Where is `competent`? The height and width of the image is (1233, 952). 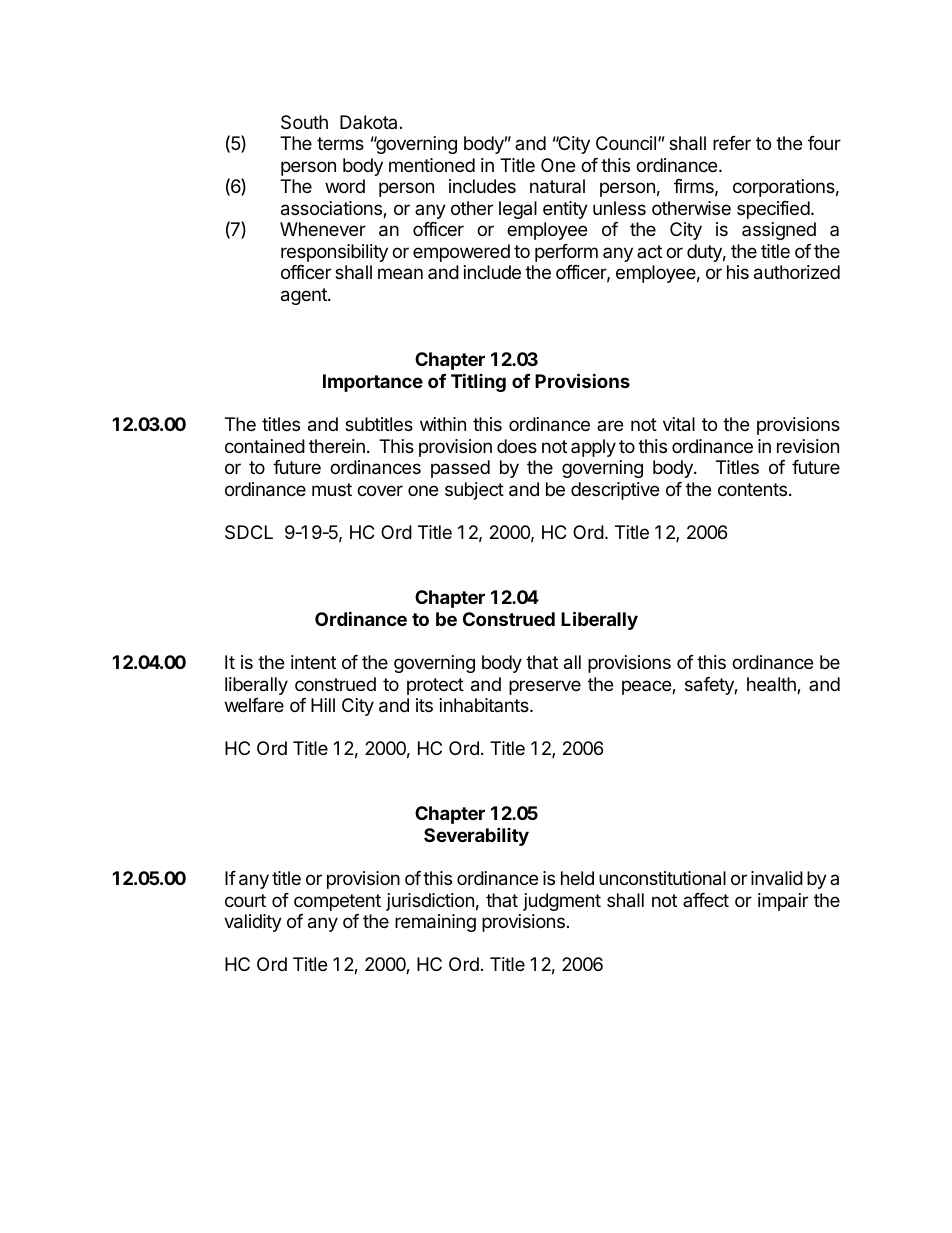
competent is located at coordinates (337, 902).
